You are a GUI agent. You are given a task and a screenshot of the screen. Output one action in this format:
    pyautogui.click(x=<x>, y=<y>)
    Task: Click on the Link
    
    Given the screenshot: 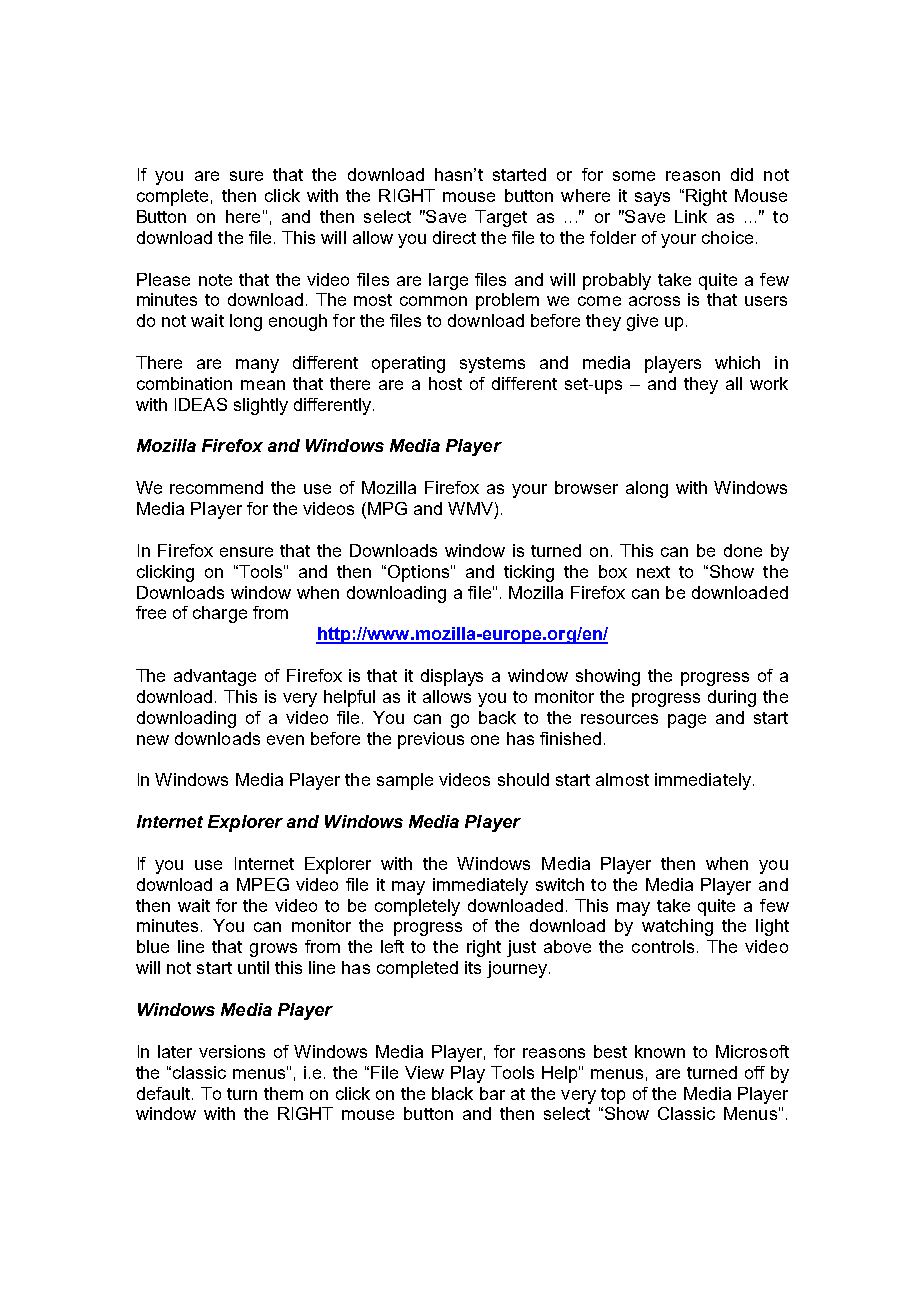 What is the action you would take?
    pyautogui.click(x=691, y=216)
